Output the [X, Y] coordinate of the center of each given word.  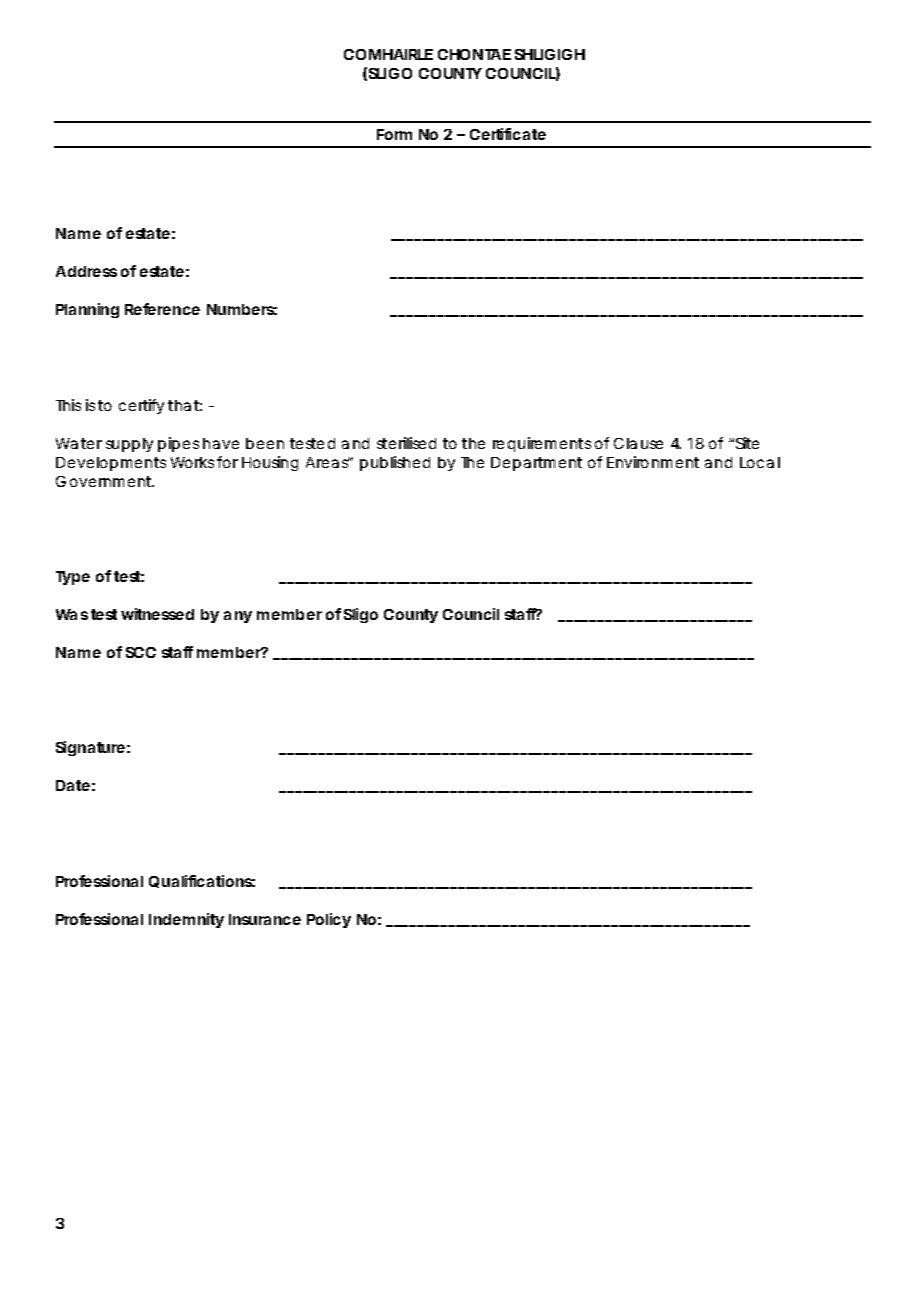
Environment [653, 462]
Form [394, 134]
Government [105, 481]
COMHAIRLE [388, 54]
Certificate [508, 134]
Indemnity [186, 920]
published [395, 463]
